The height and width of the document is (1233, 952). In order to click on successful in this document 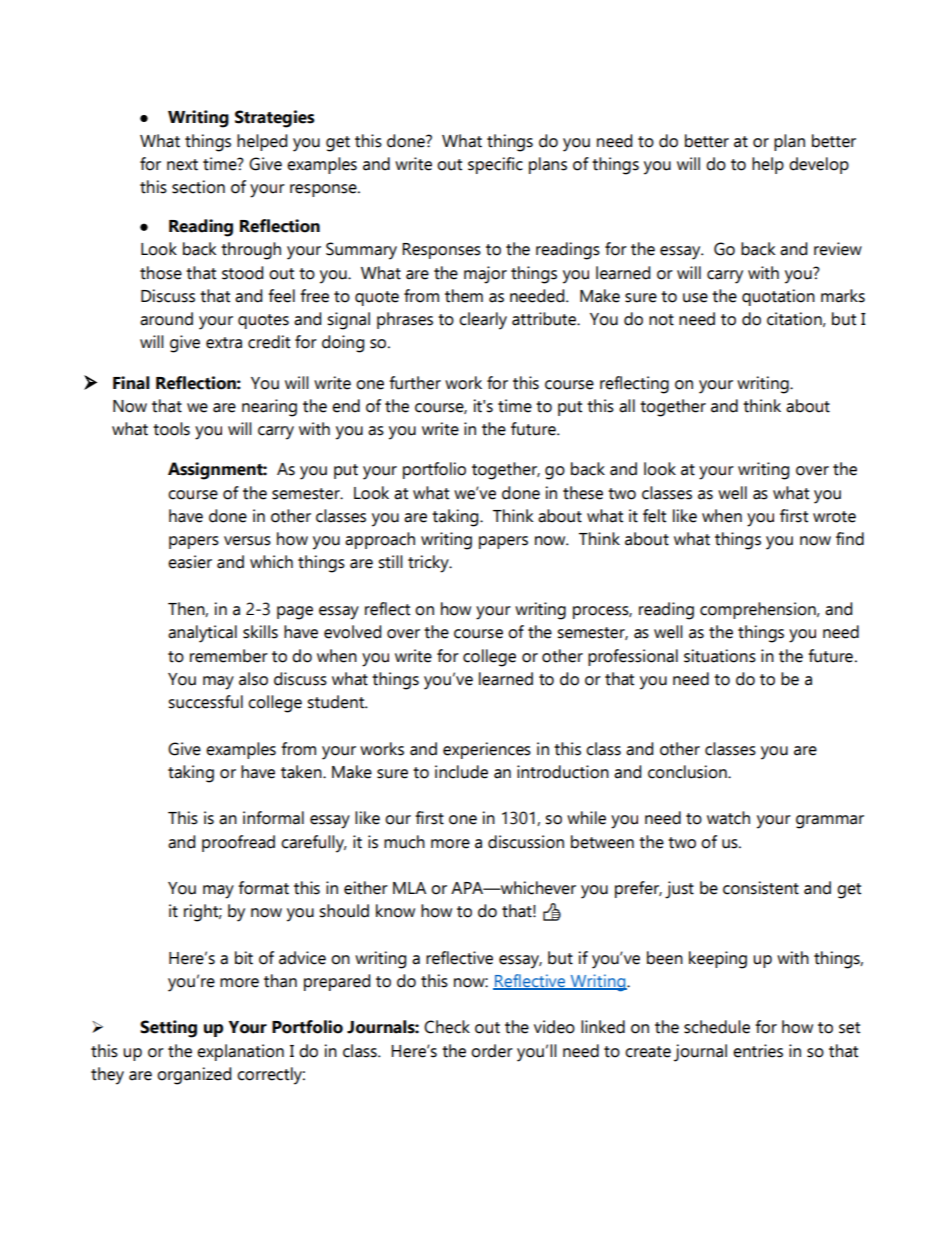, I will do `click(205, 702)`.
